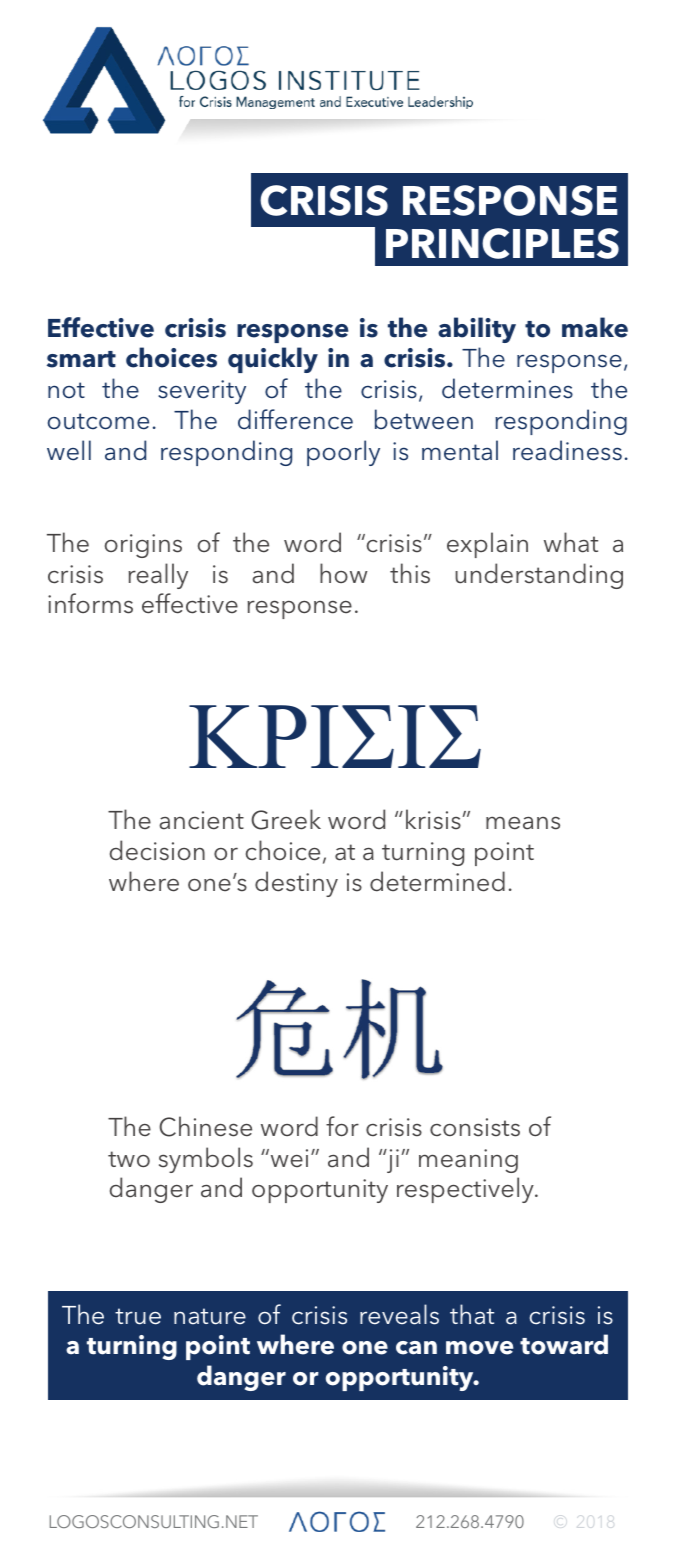  I want to click on origins, so click(143, 546).
